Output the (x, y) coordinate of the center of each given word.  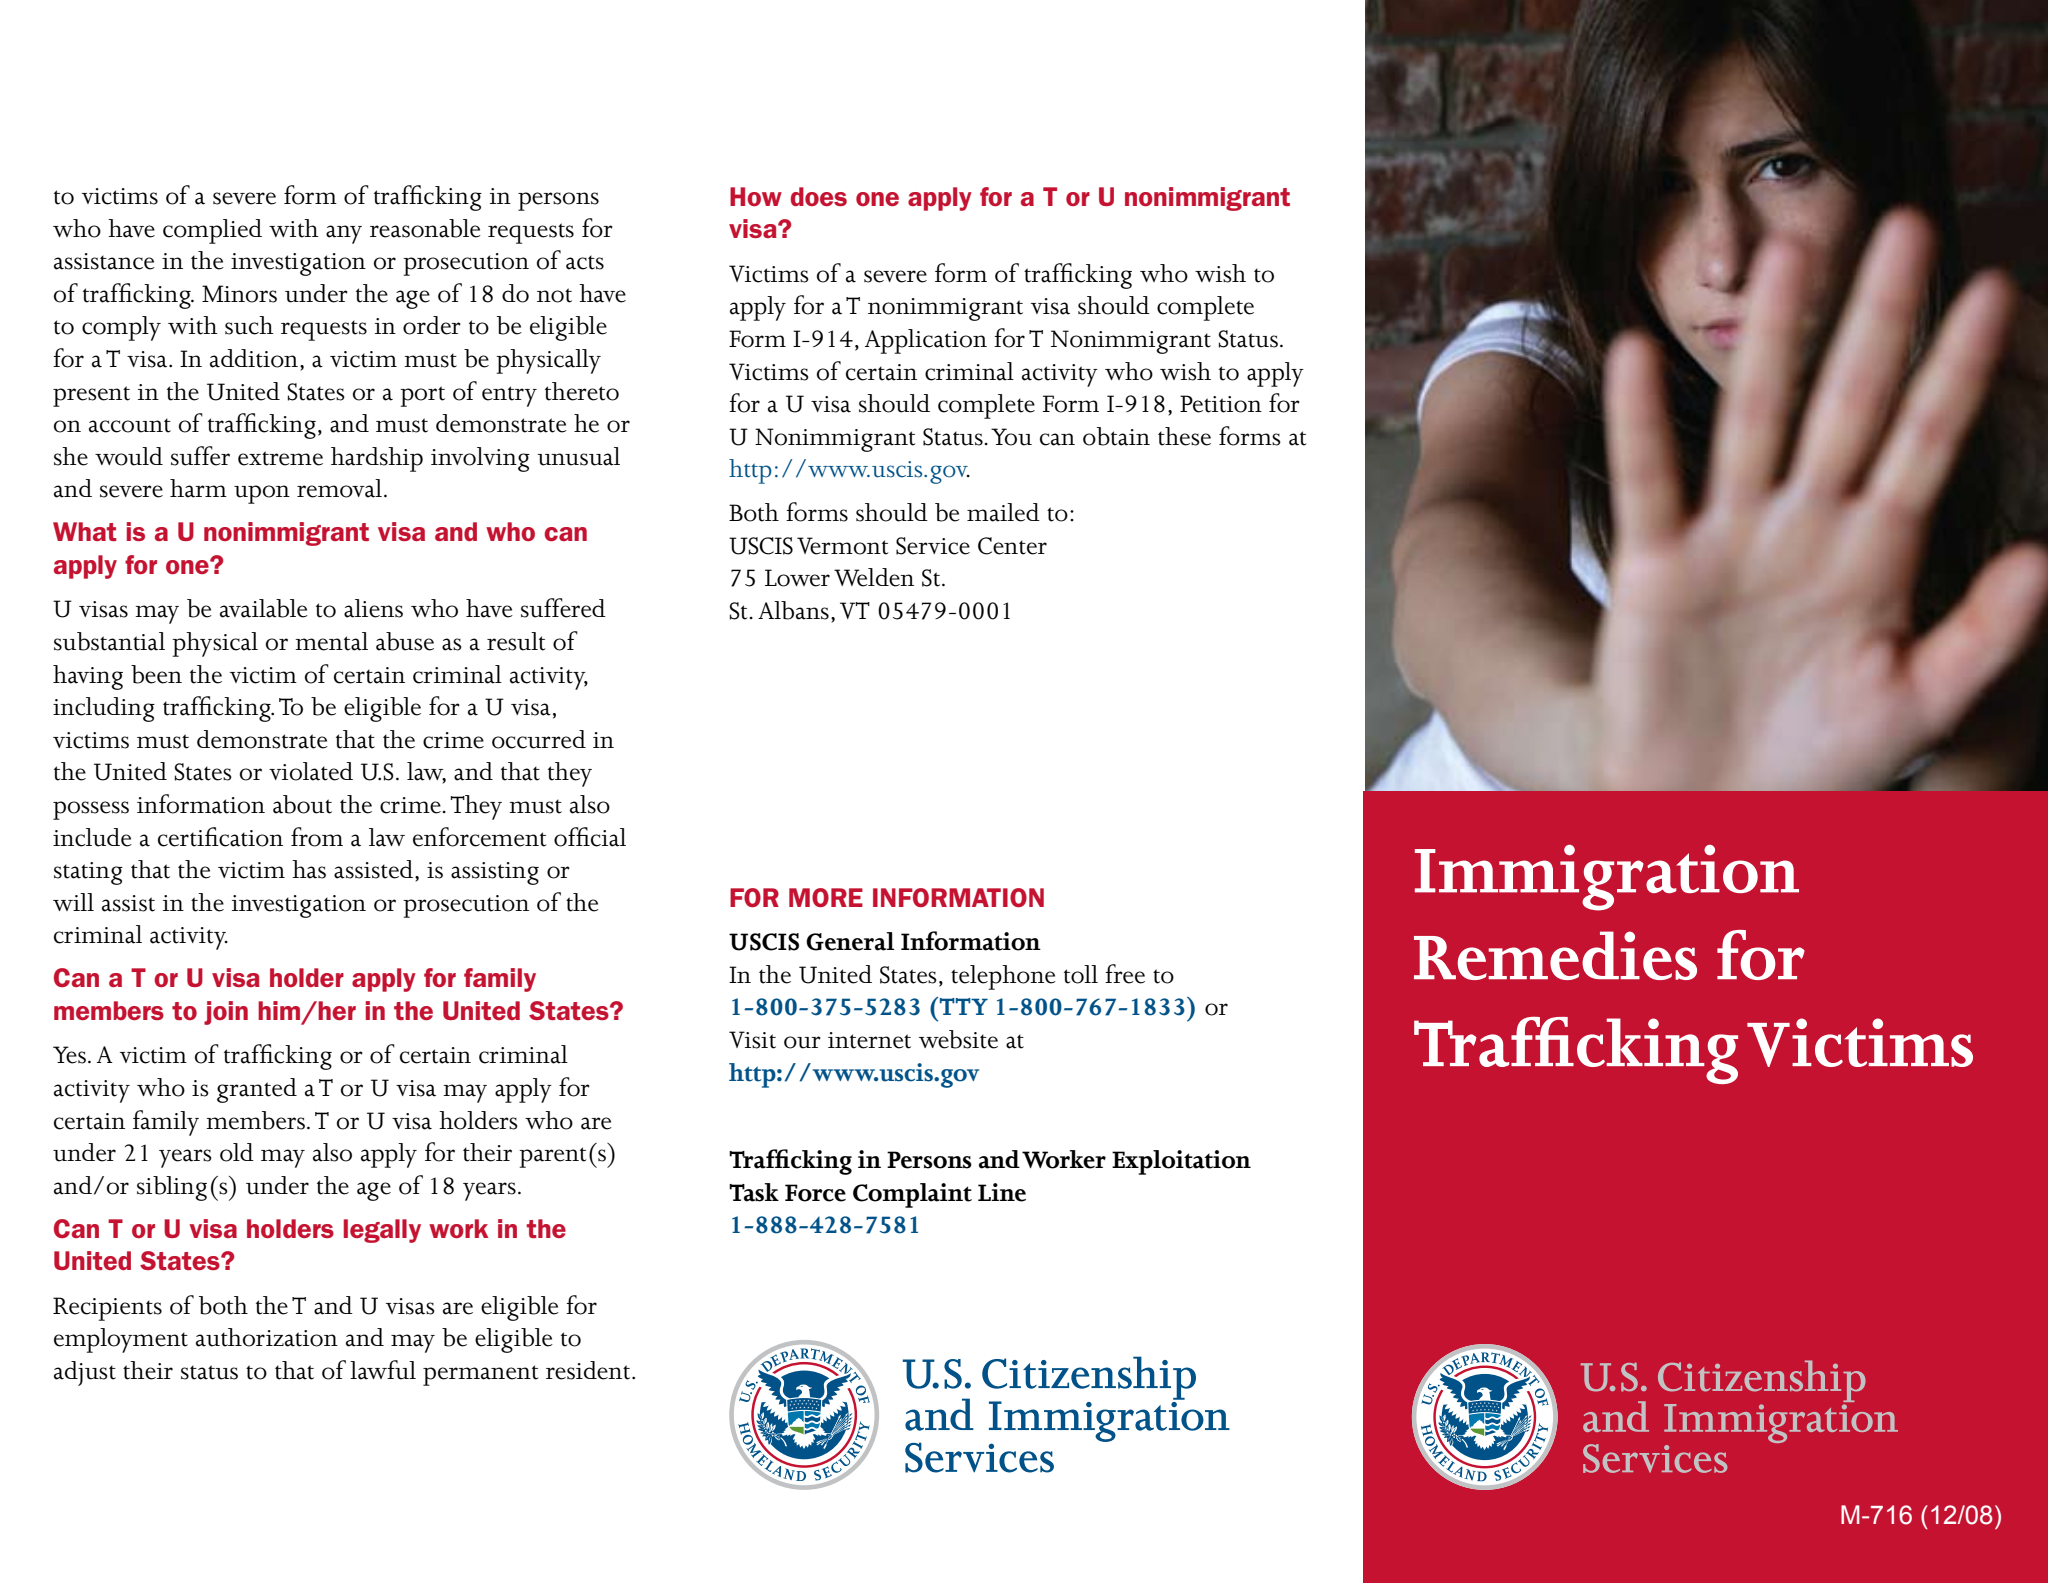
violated (311, 771)
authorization (267, 1337)
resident (589, 1370)
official (590, 837)
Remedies (1555, 955)
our (802, 1042)
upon (262, 494)
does (819, 196)
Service (933, 546)
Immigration (1607, 878)
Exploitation (1181, 1162)
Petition (1221, 404)
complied (212, 231)
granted (257, 1090)
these (1184, 436)
